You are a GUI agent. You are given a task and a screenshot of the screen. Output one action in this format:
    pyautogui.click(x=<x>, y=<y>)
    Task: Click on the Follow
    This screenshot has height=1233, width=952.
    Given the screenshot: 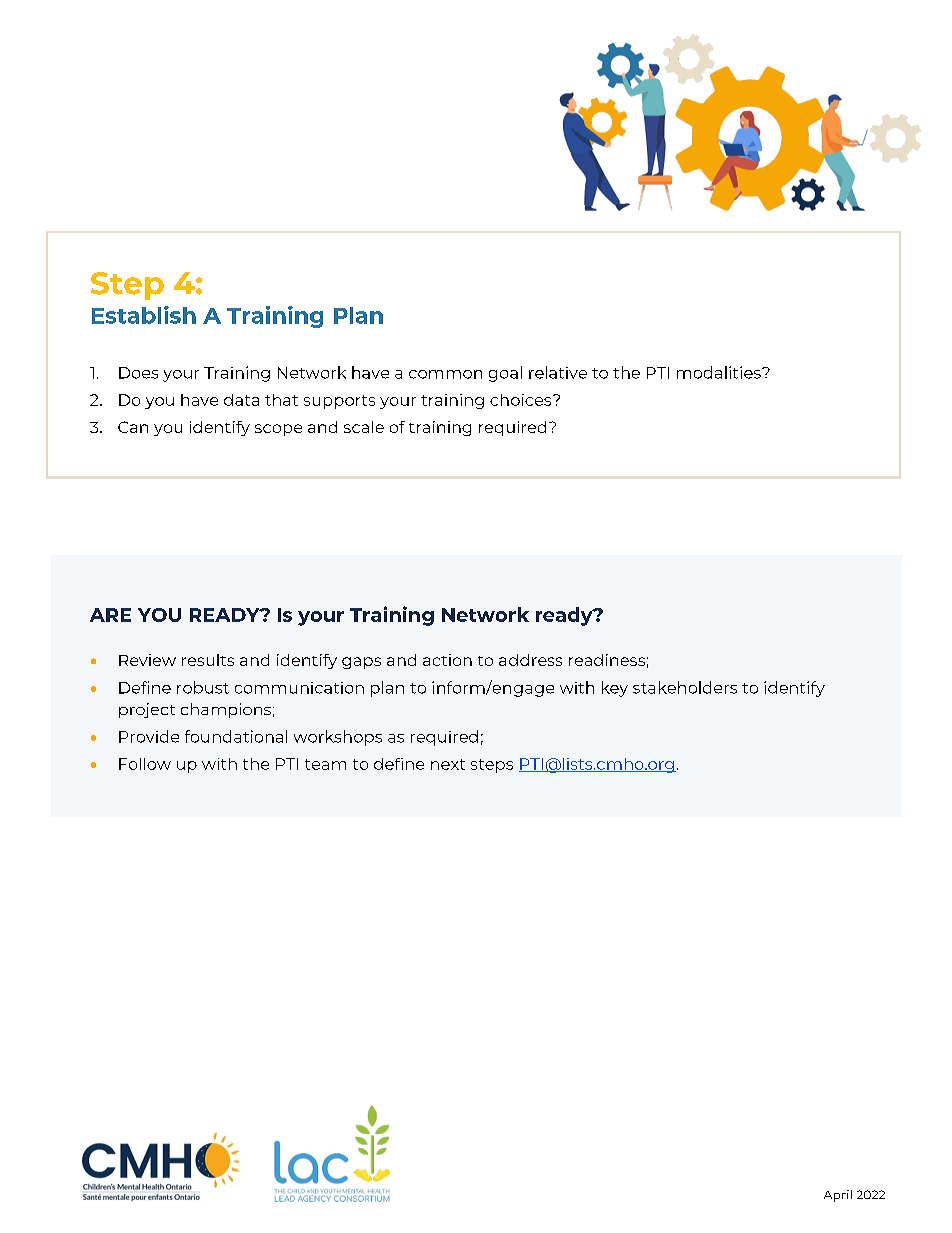 What is the action you would take?
    pyautogui.click(x=145, y=764)
